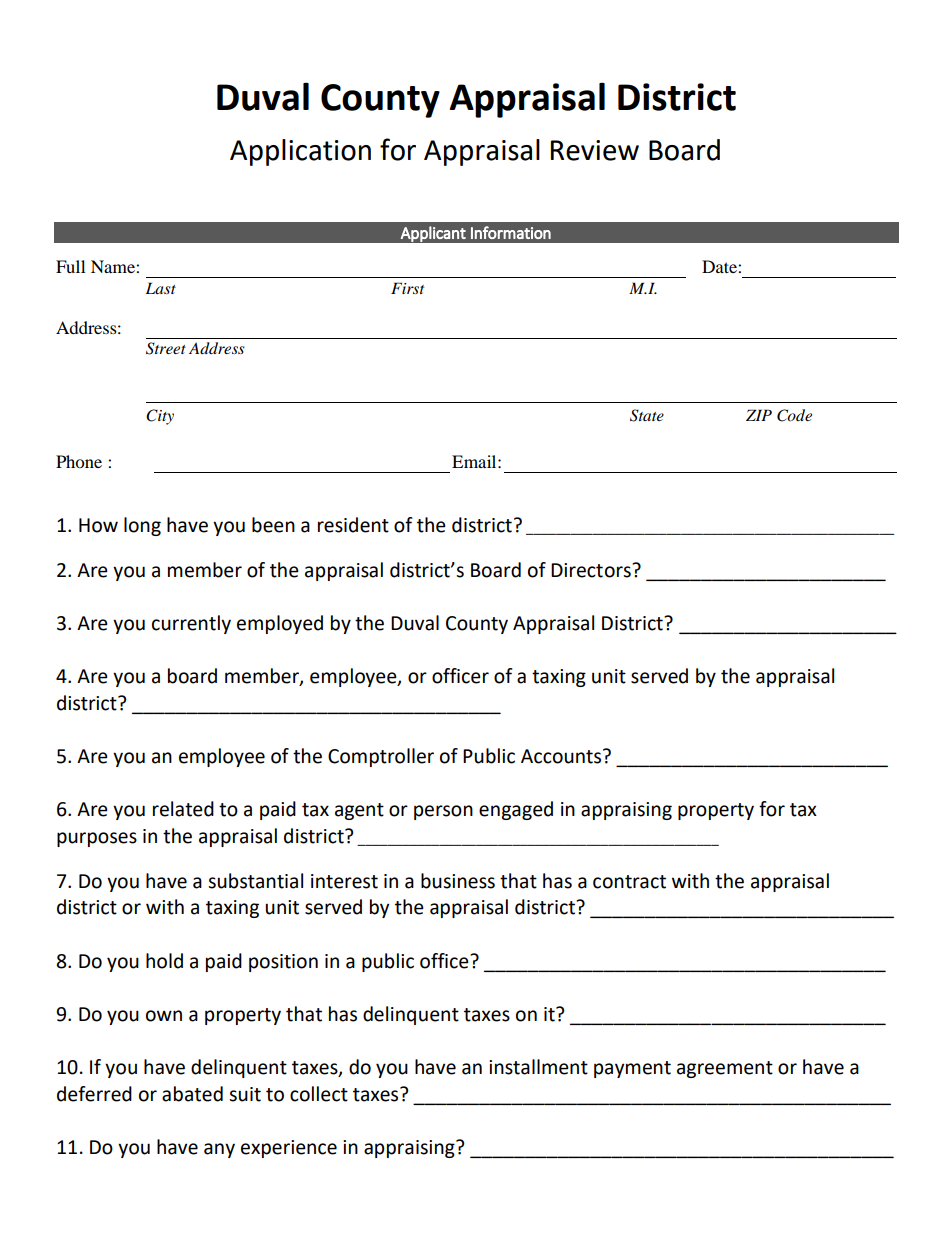 The width and height of the screenshot is (952, 1233). I want to click on resident, so click(353, 525).
